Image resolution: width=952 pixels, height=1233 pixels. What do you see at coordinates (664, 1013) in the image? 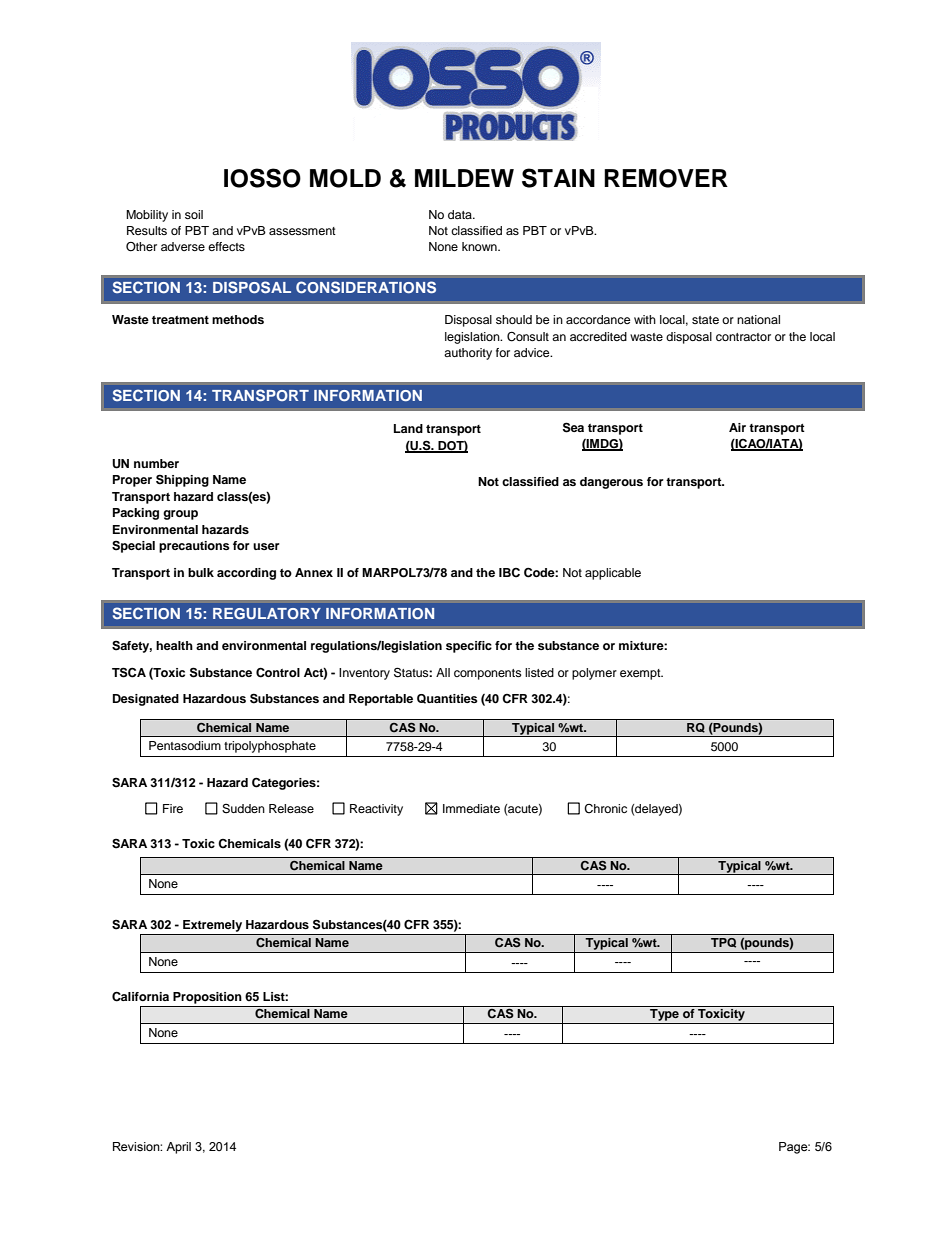
I see `Type` at bounding box center [664, 1013].
